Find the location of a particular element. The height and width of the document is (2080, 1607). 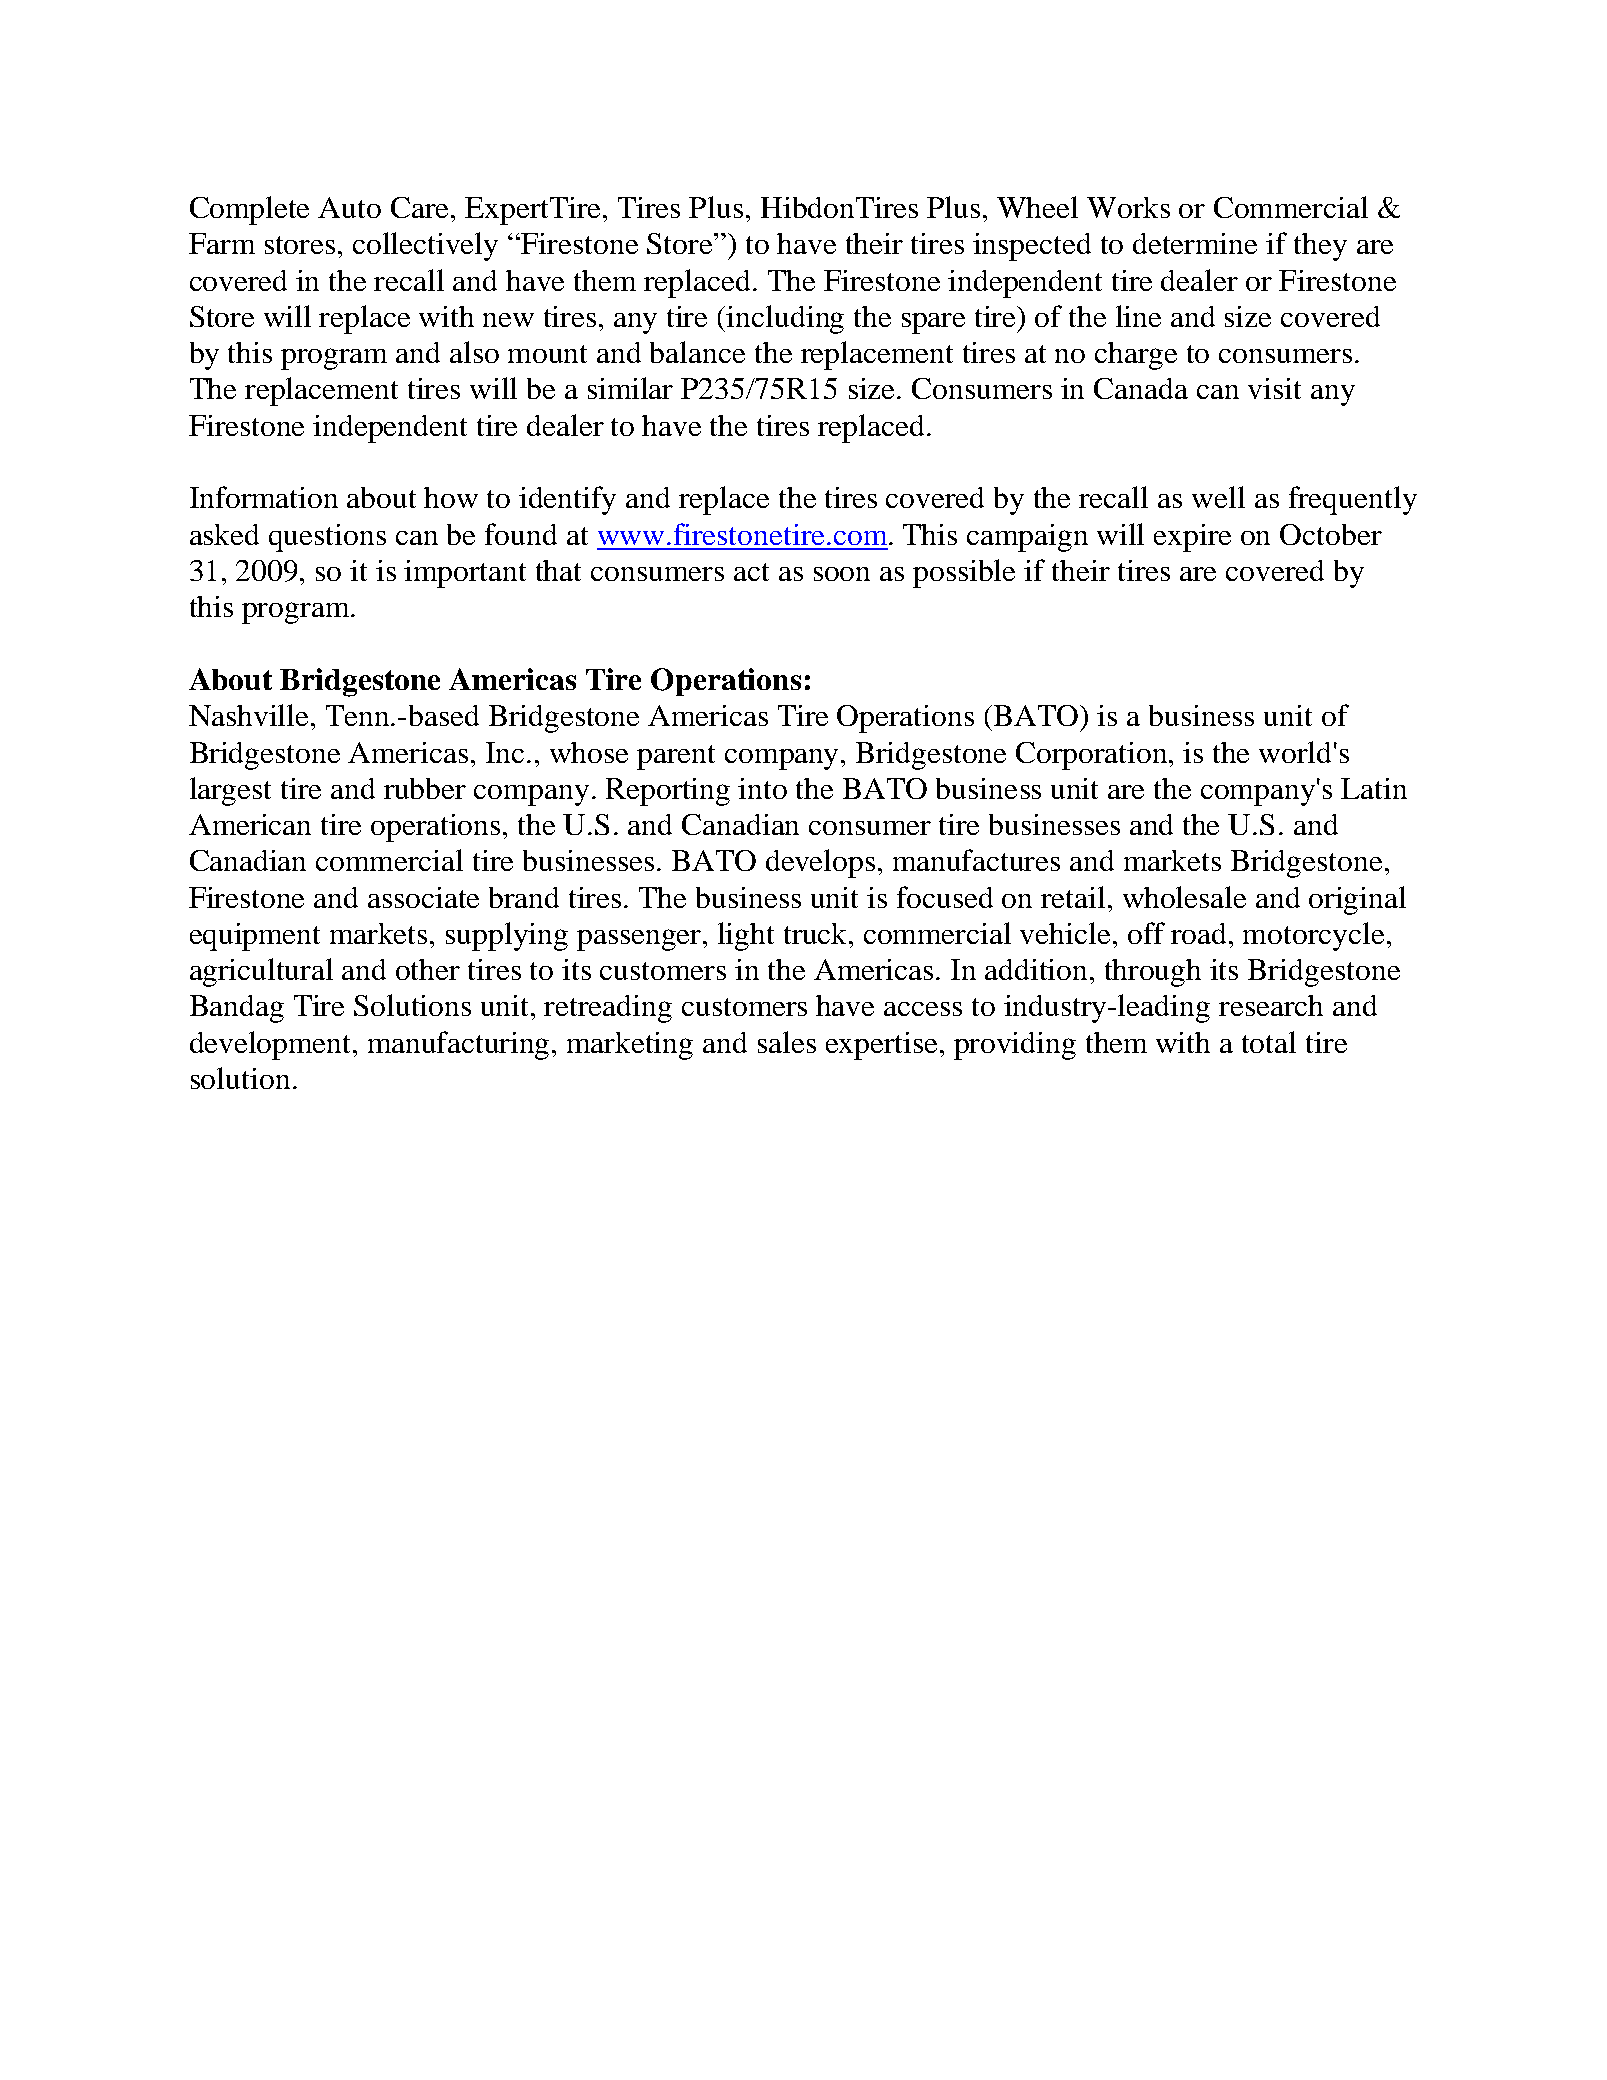

expire is located at coordinates (1192, 538).
